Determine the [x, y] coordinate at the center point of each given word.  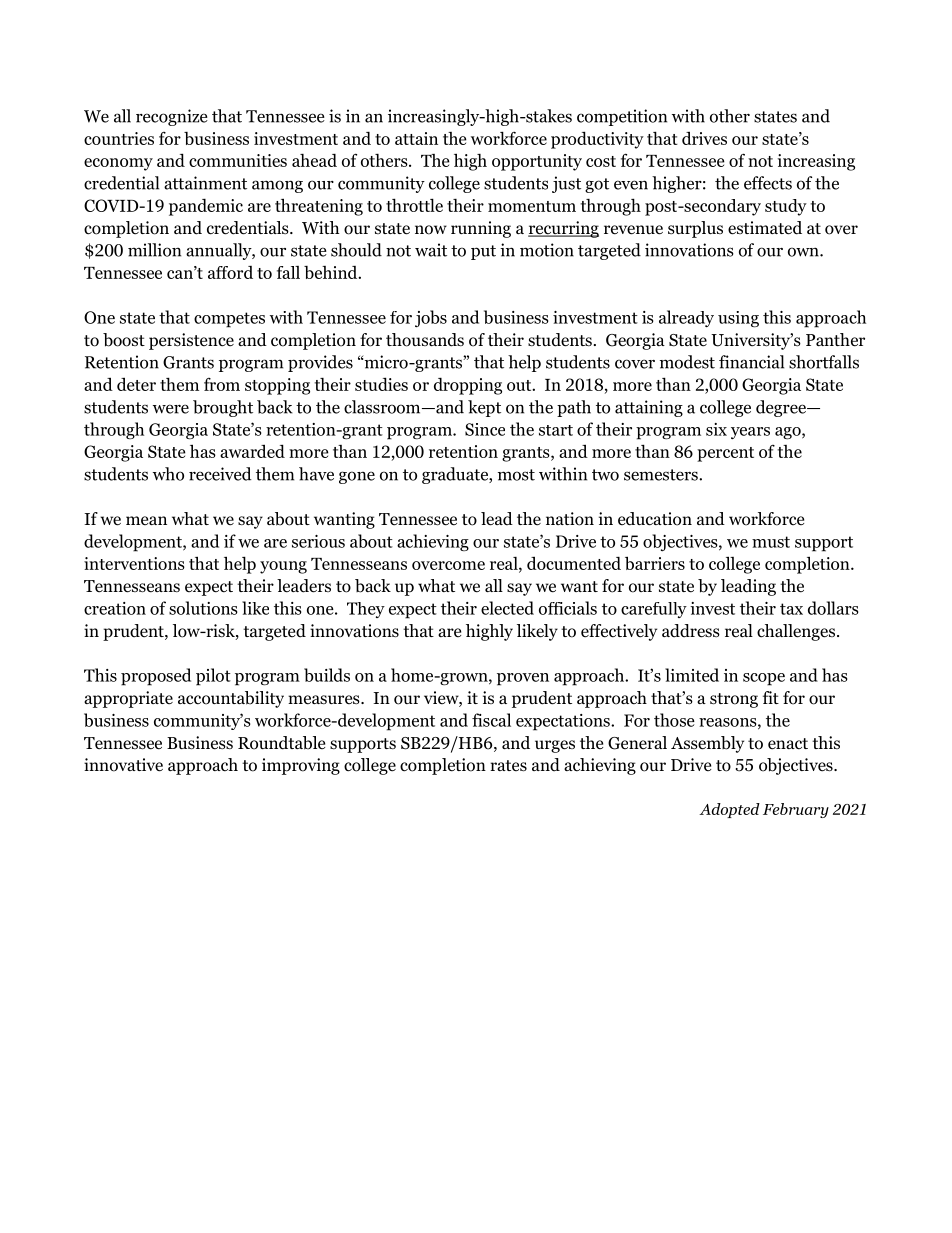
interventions [134, 563]
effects [768, 183]
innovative [123, 765]
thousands [425, 340]
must [771, 542]
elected [507, 608]
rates [508, 766]
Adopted [729, 810]
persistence [191, 341]
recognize [172, 117]
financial [751, 362]
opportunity [537, 162]
